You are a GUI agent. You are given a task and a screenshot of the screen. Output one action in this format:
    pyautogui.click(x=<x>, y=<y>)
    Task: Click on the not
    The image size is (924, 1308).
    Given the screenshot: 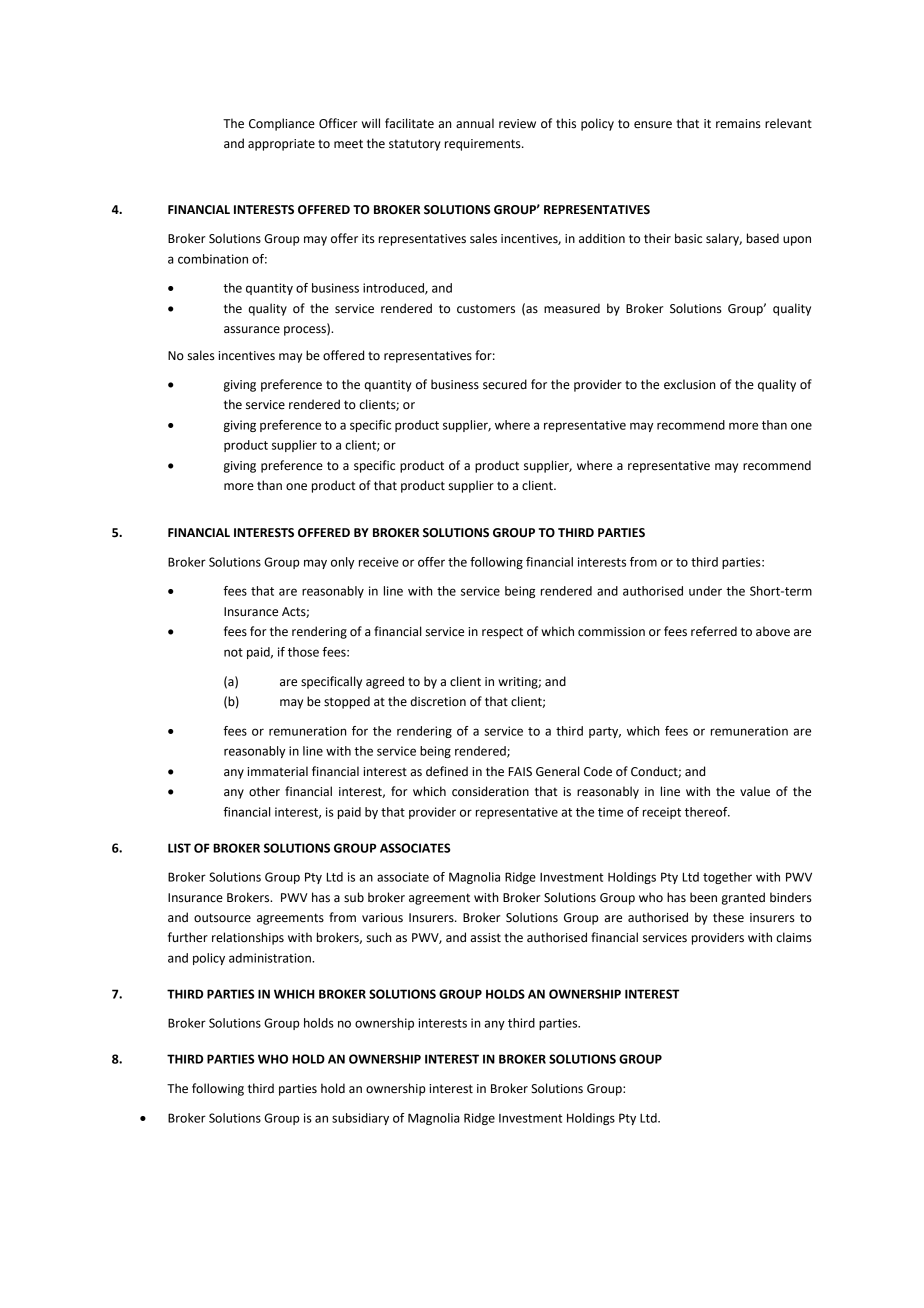 What is the action you would take?
    pyautogui.click(x=233, y=652)
